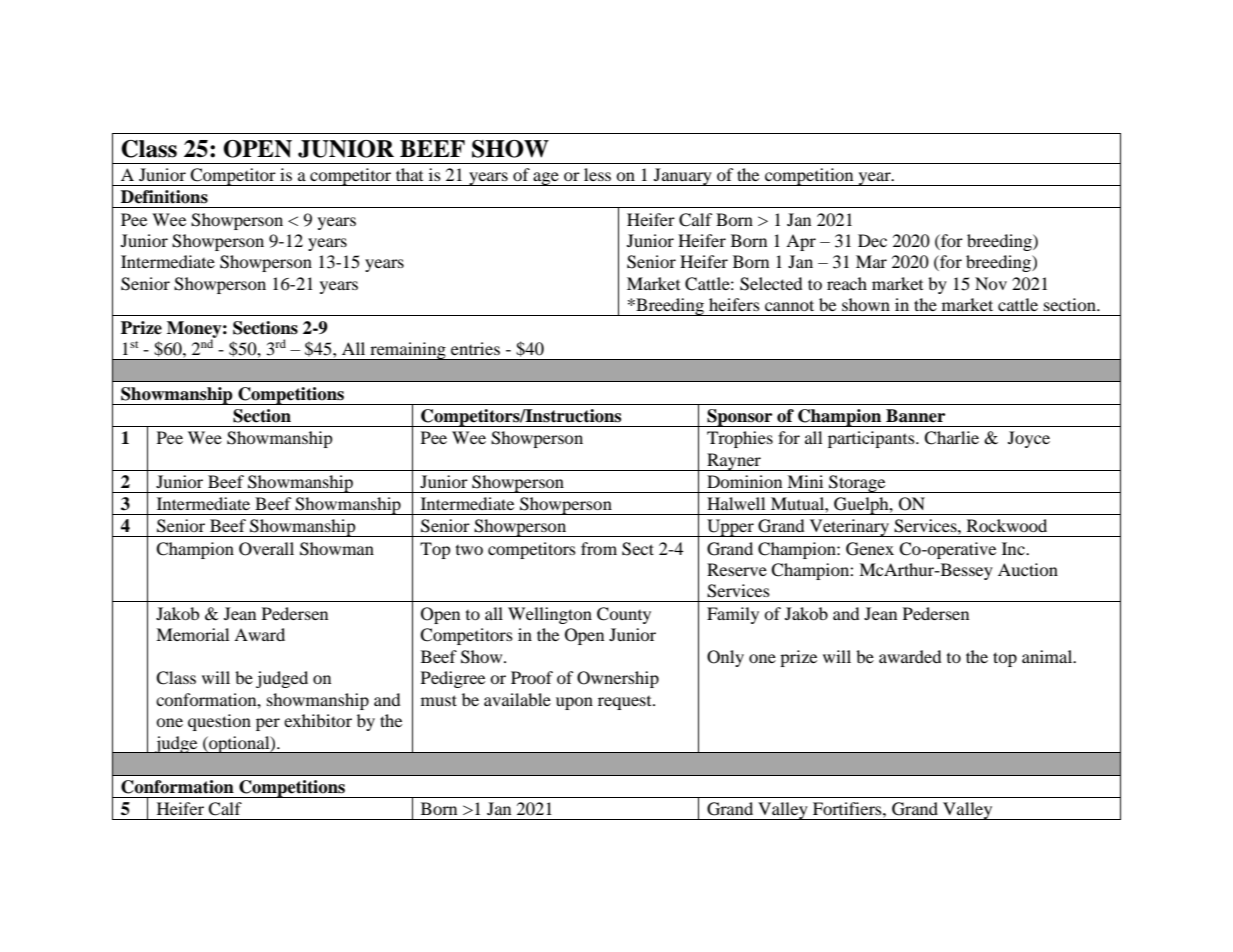  I want to click on cannot, so click(789, 305).
